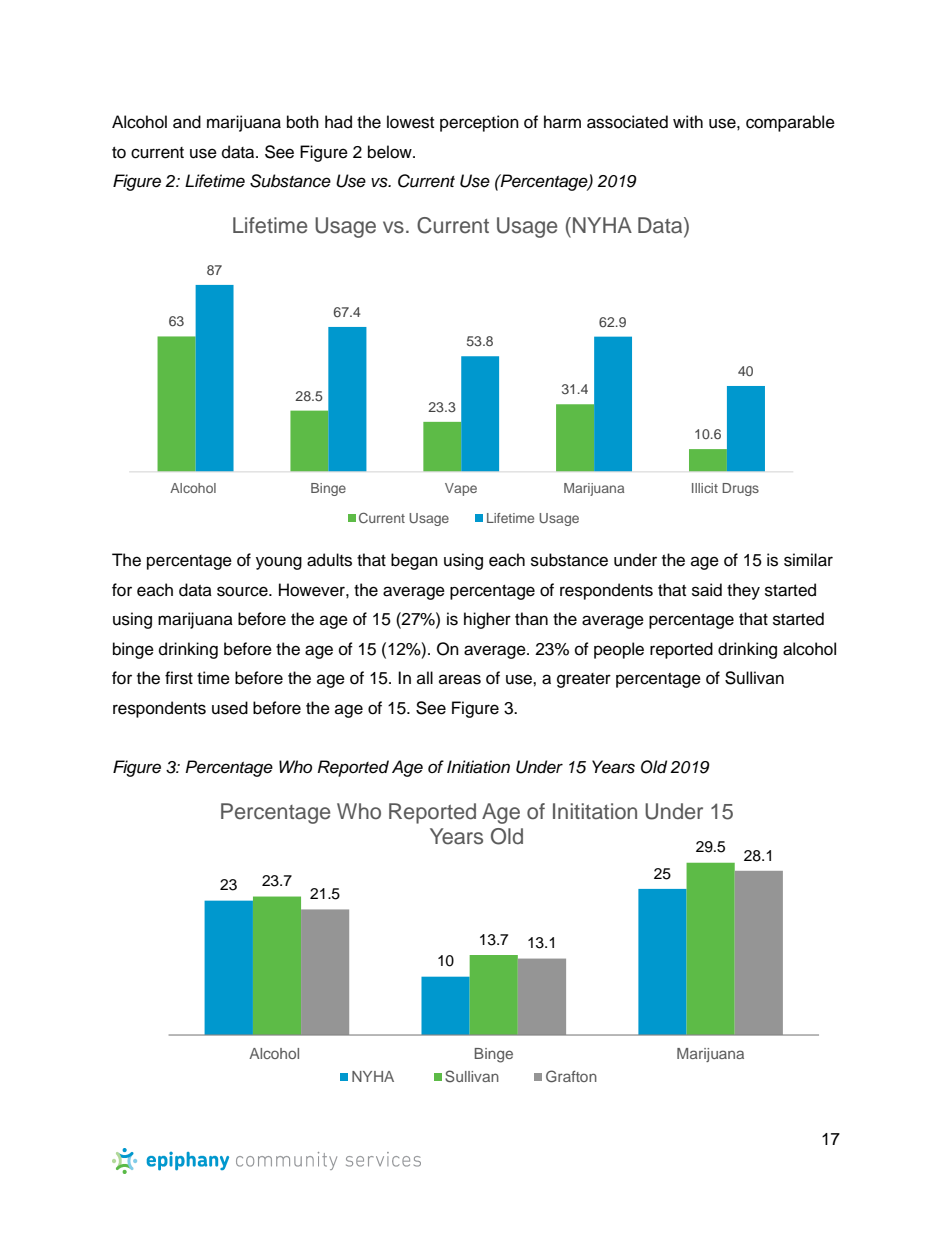 This screenshot has height=1233, width=952. I want to click on both, so click(303, 122).
